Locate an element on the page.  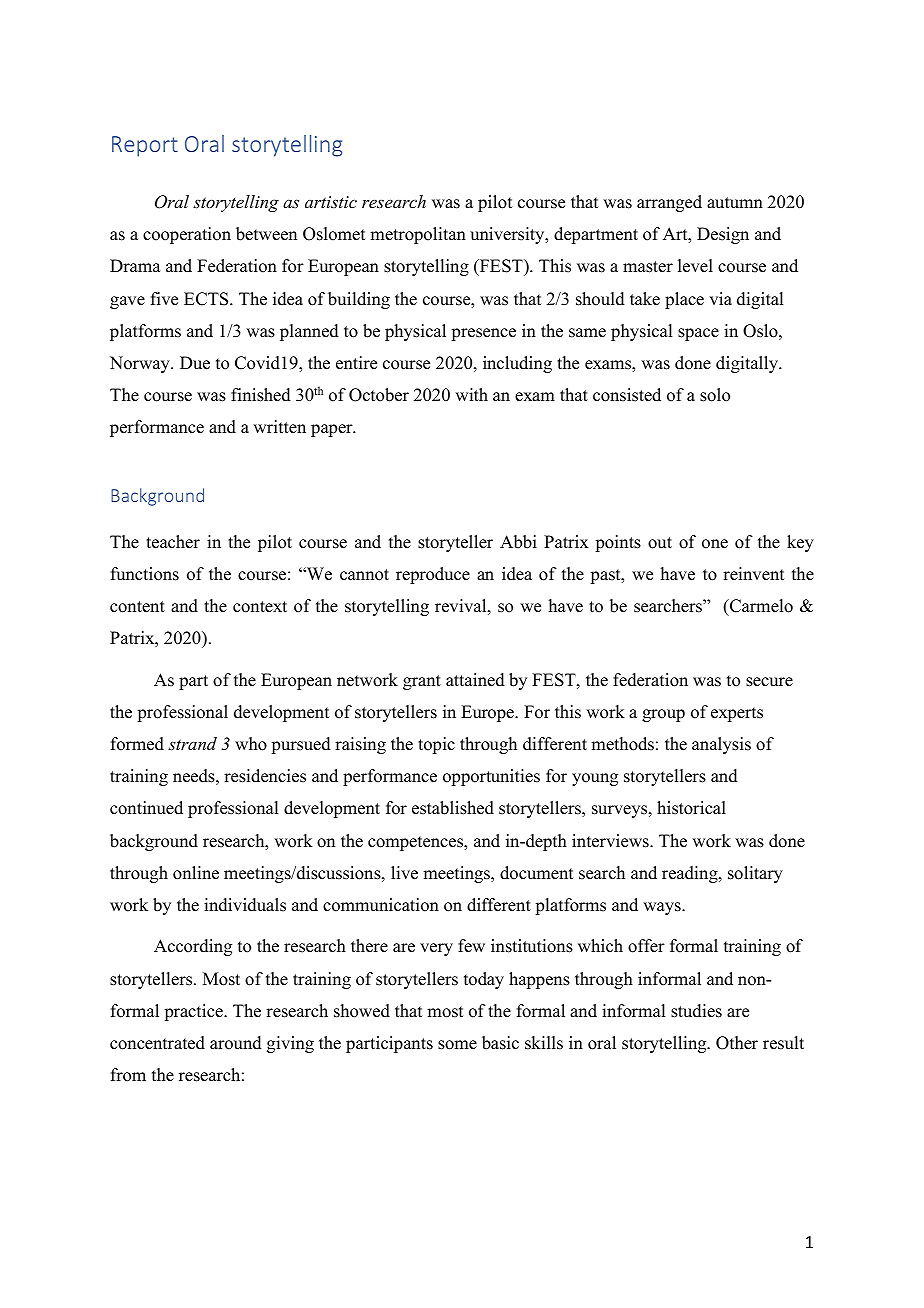
some is located at coordinates (457, 1045).
